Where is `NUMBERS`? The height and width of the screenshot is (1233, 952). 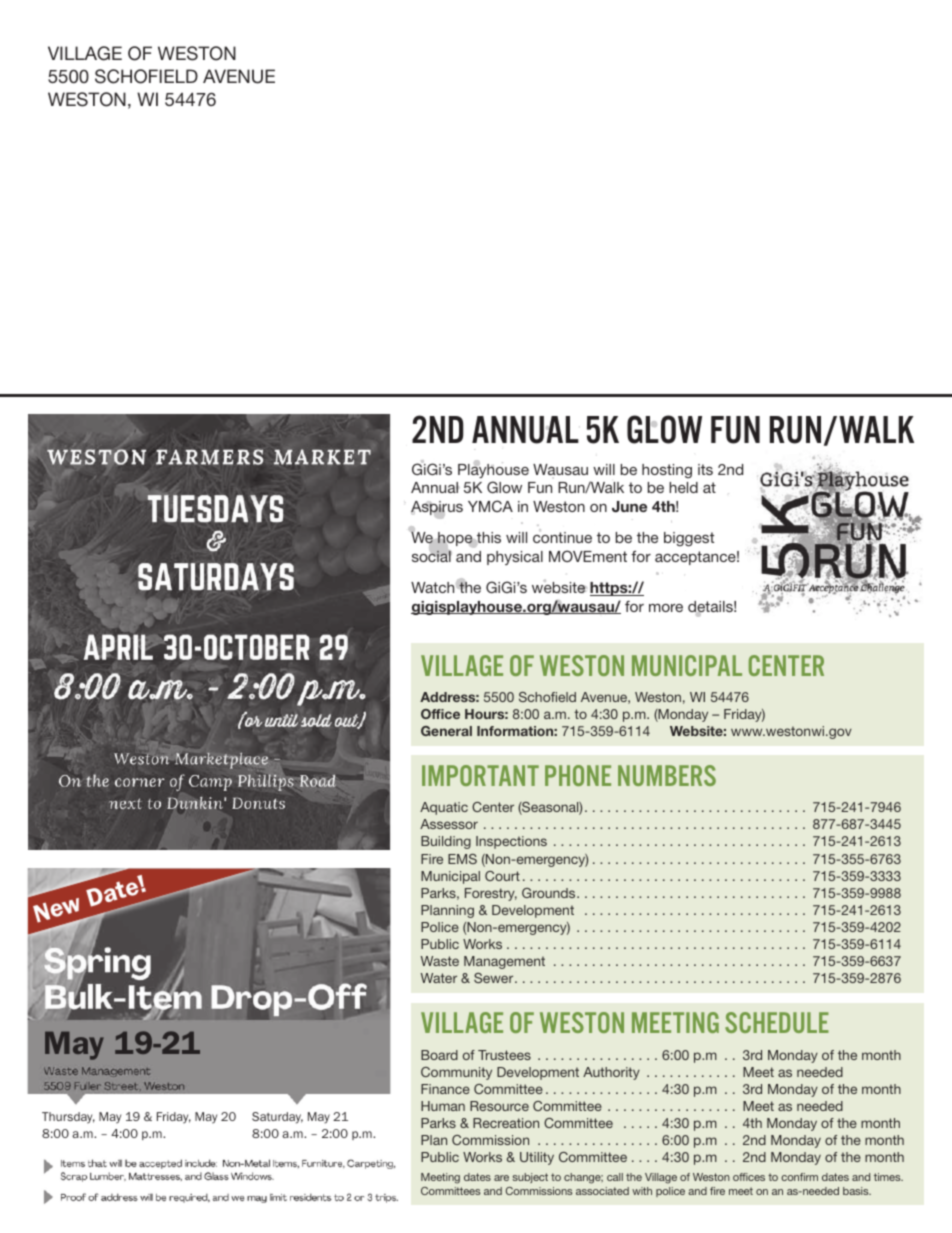 NUMBERS is located at coordinates (667, 775).
